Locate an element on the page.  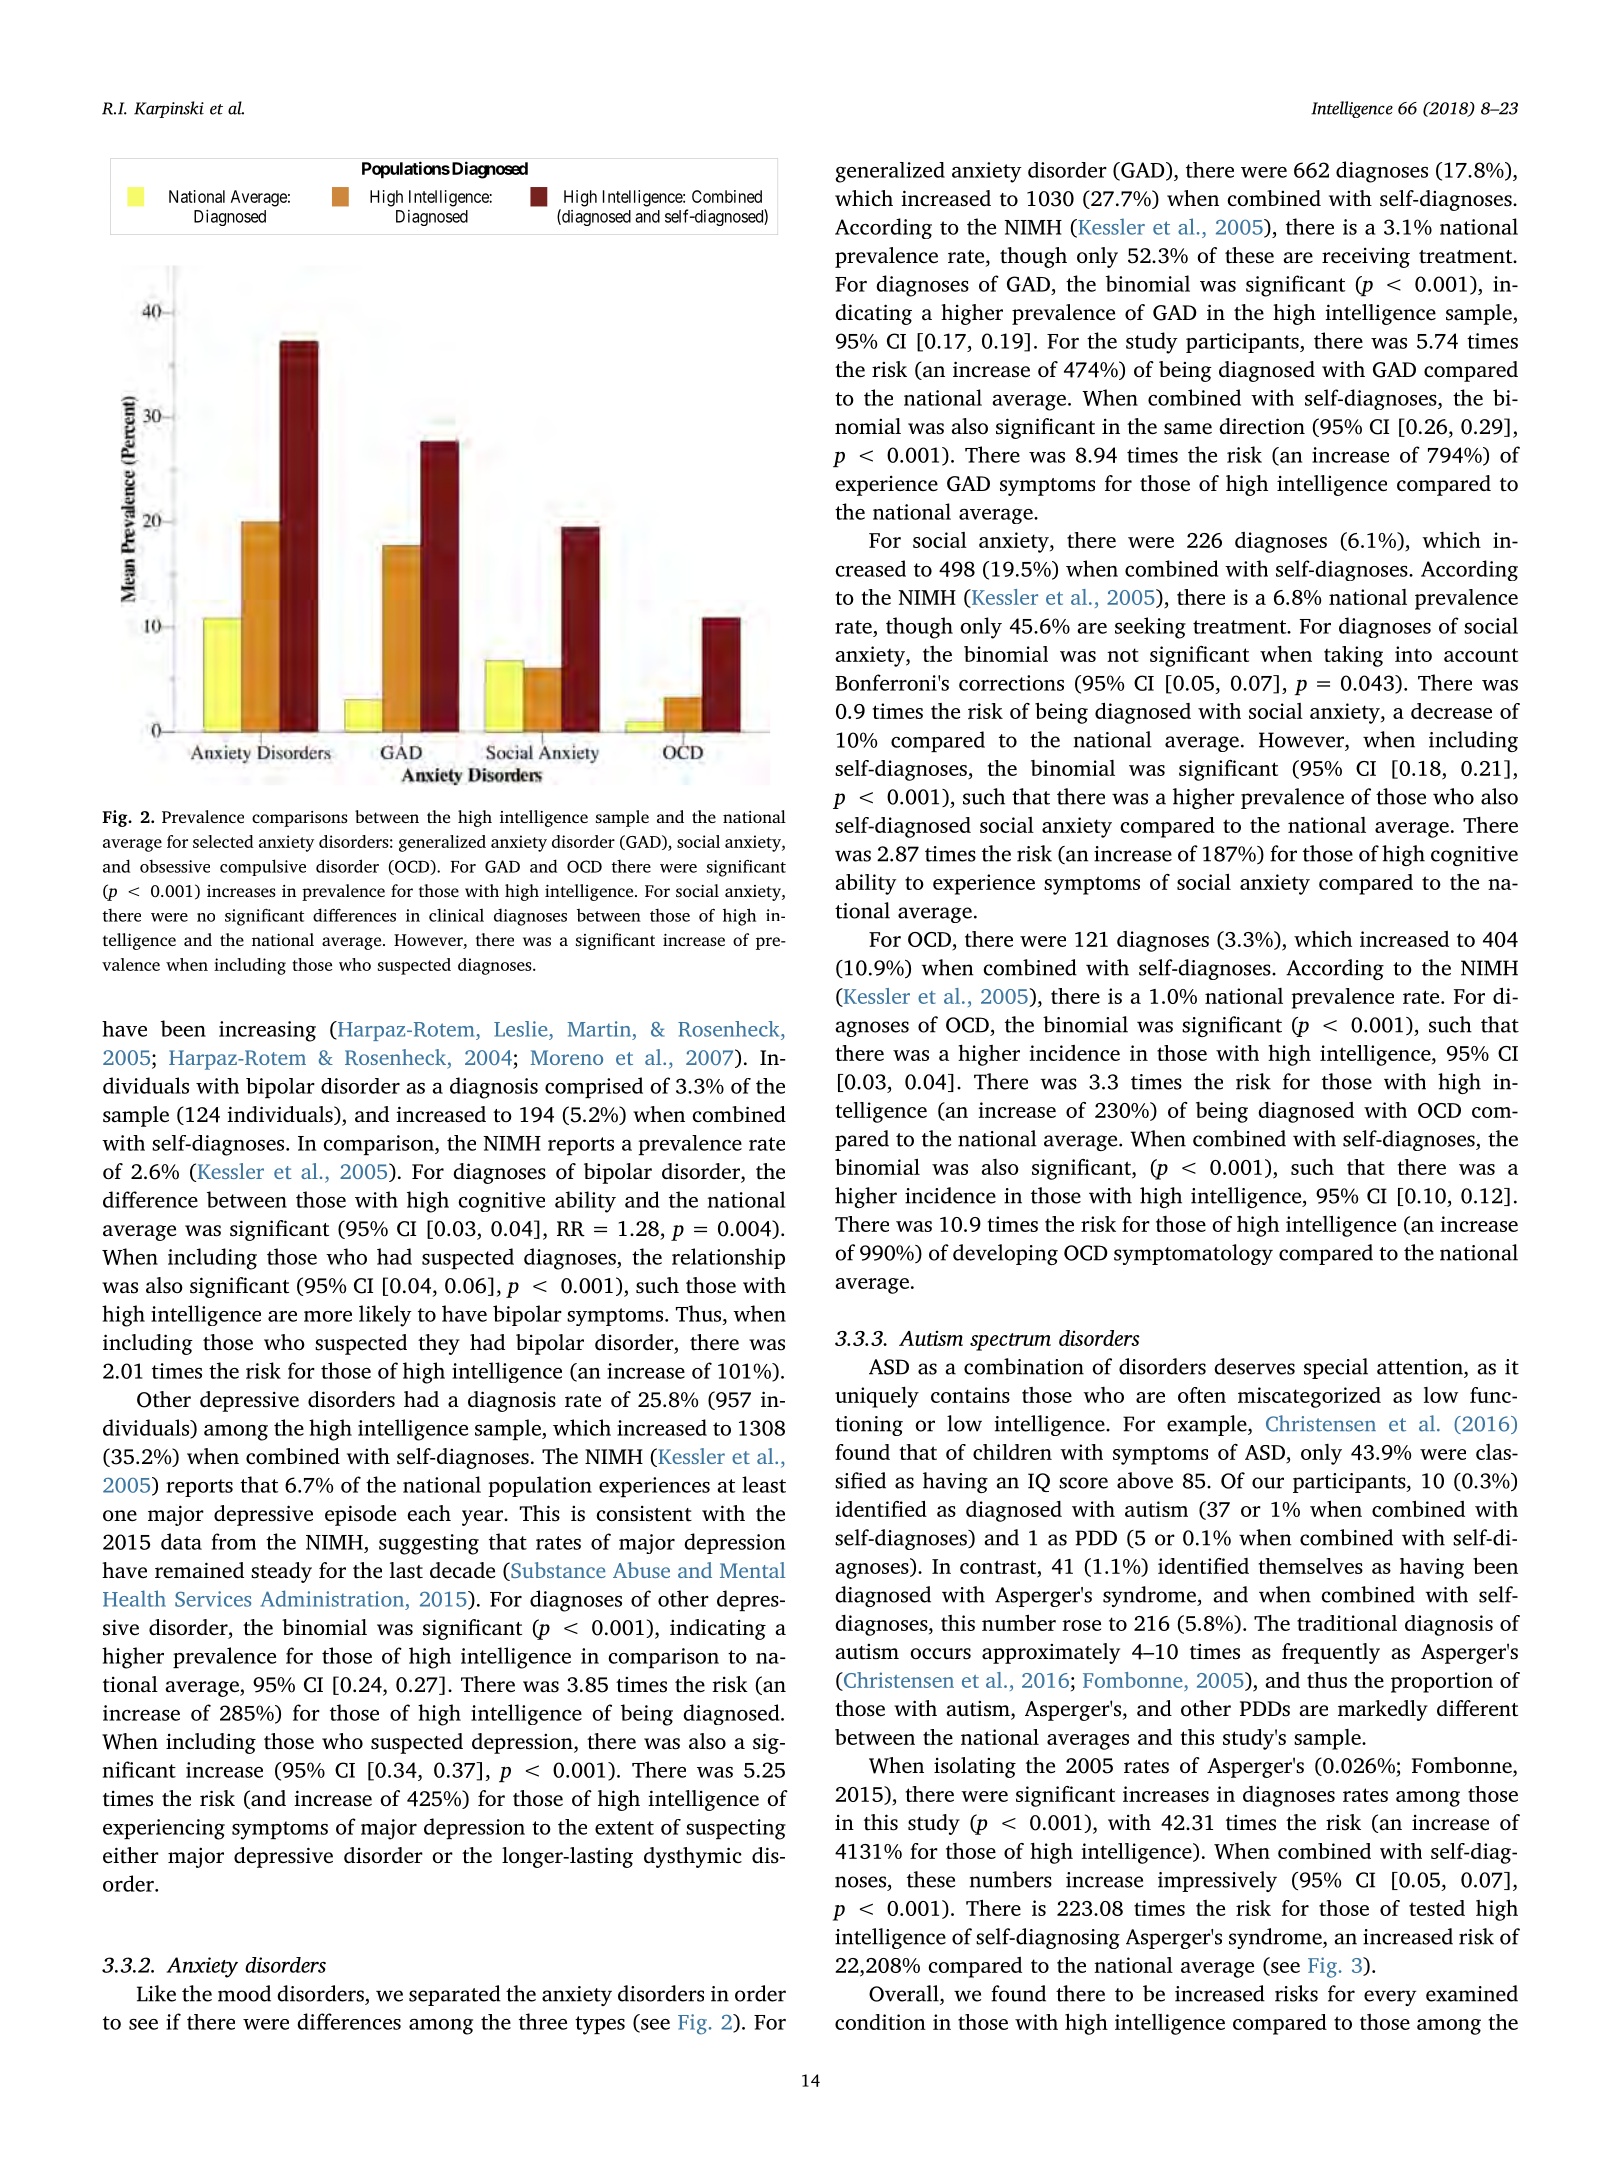
Mental is located at coordinates (752, 1570).
